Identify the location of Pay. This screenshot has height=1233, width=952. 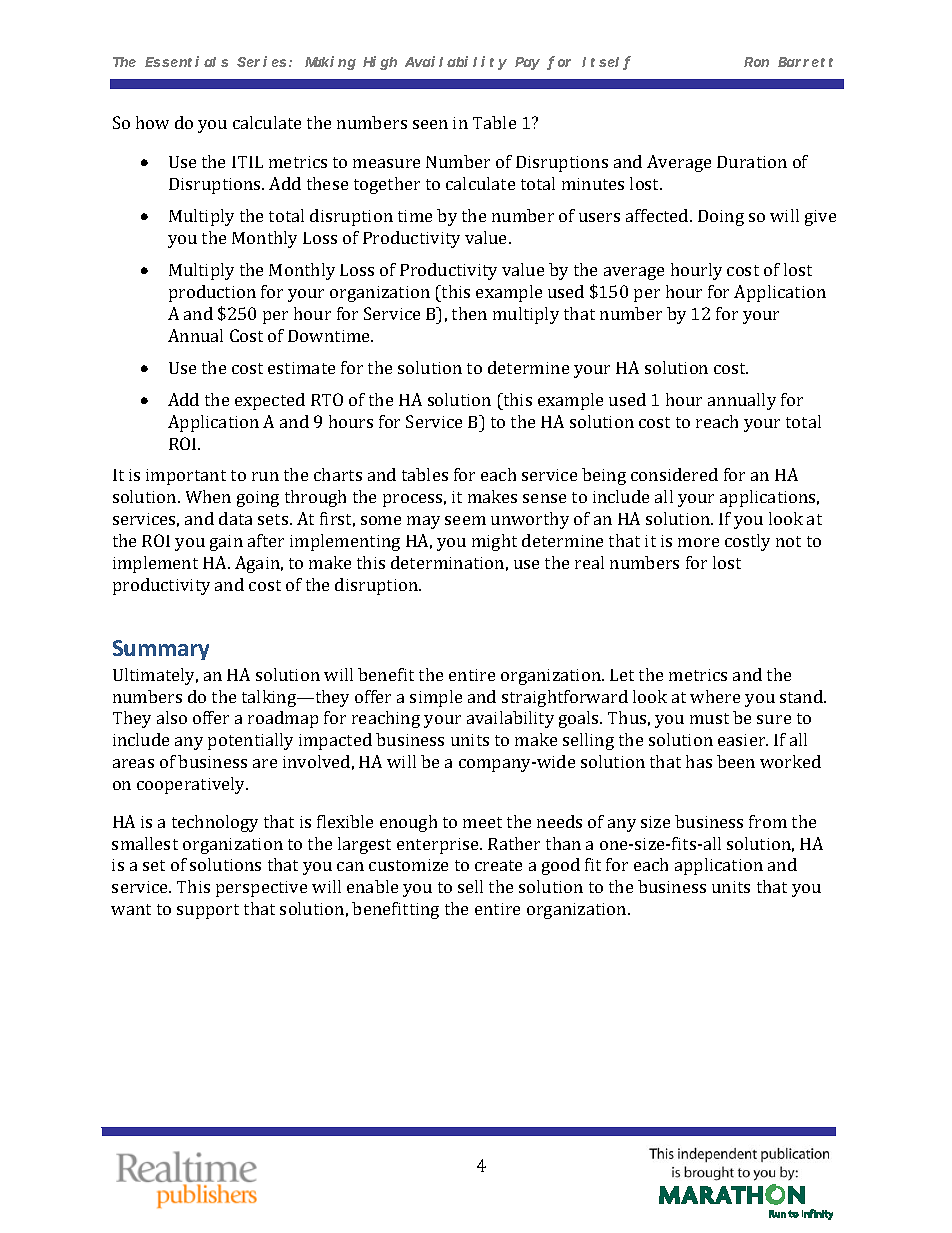
(527, 63).
